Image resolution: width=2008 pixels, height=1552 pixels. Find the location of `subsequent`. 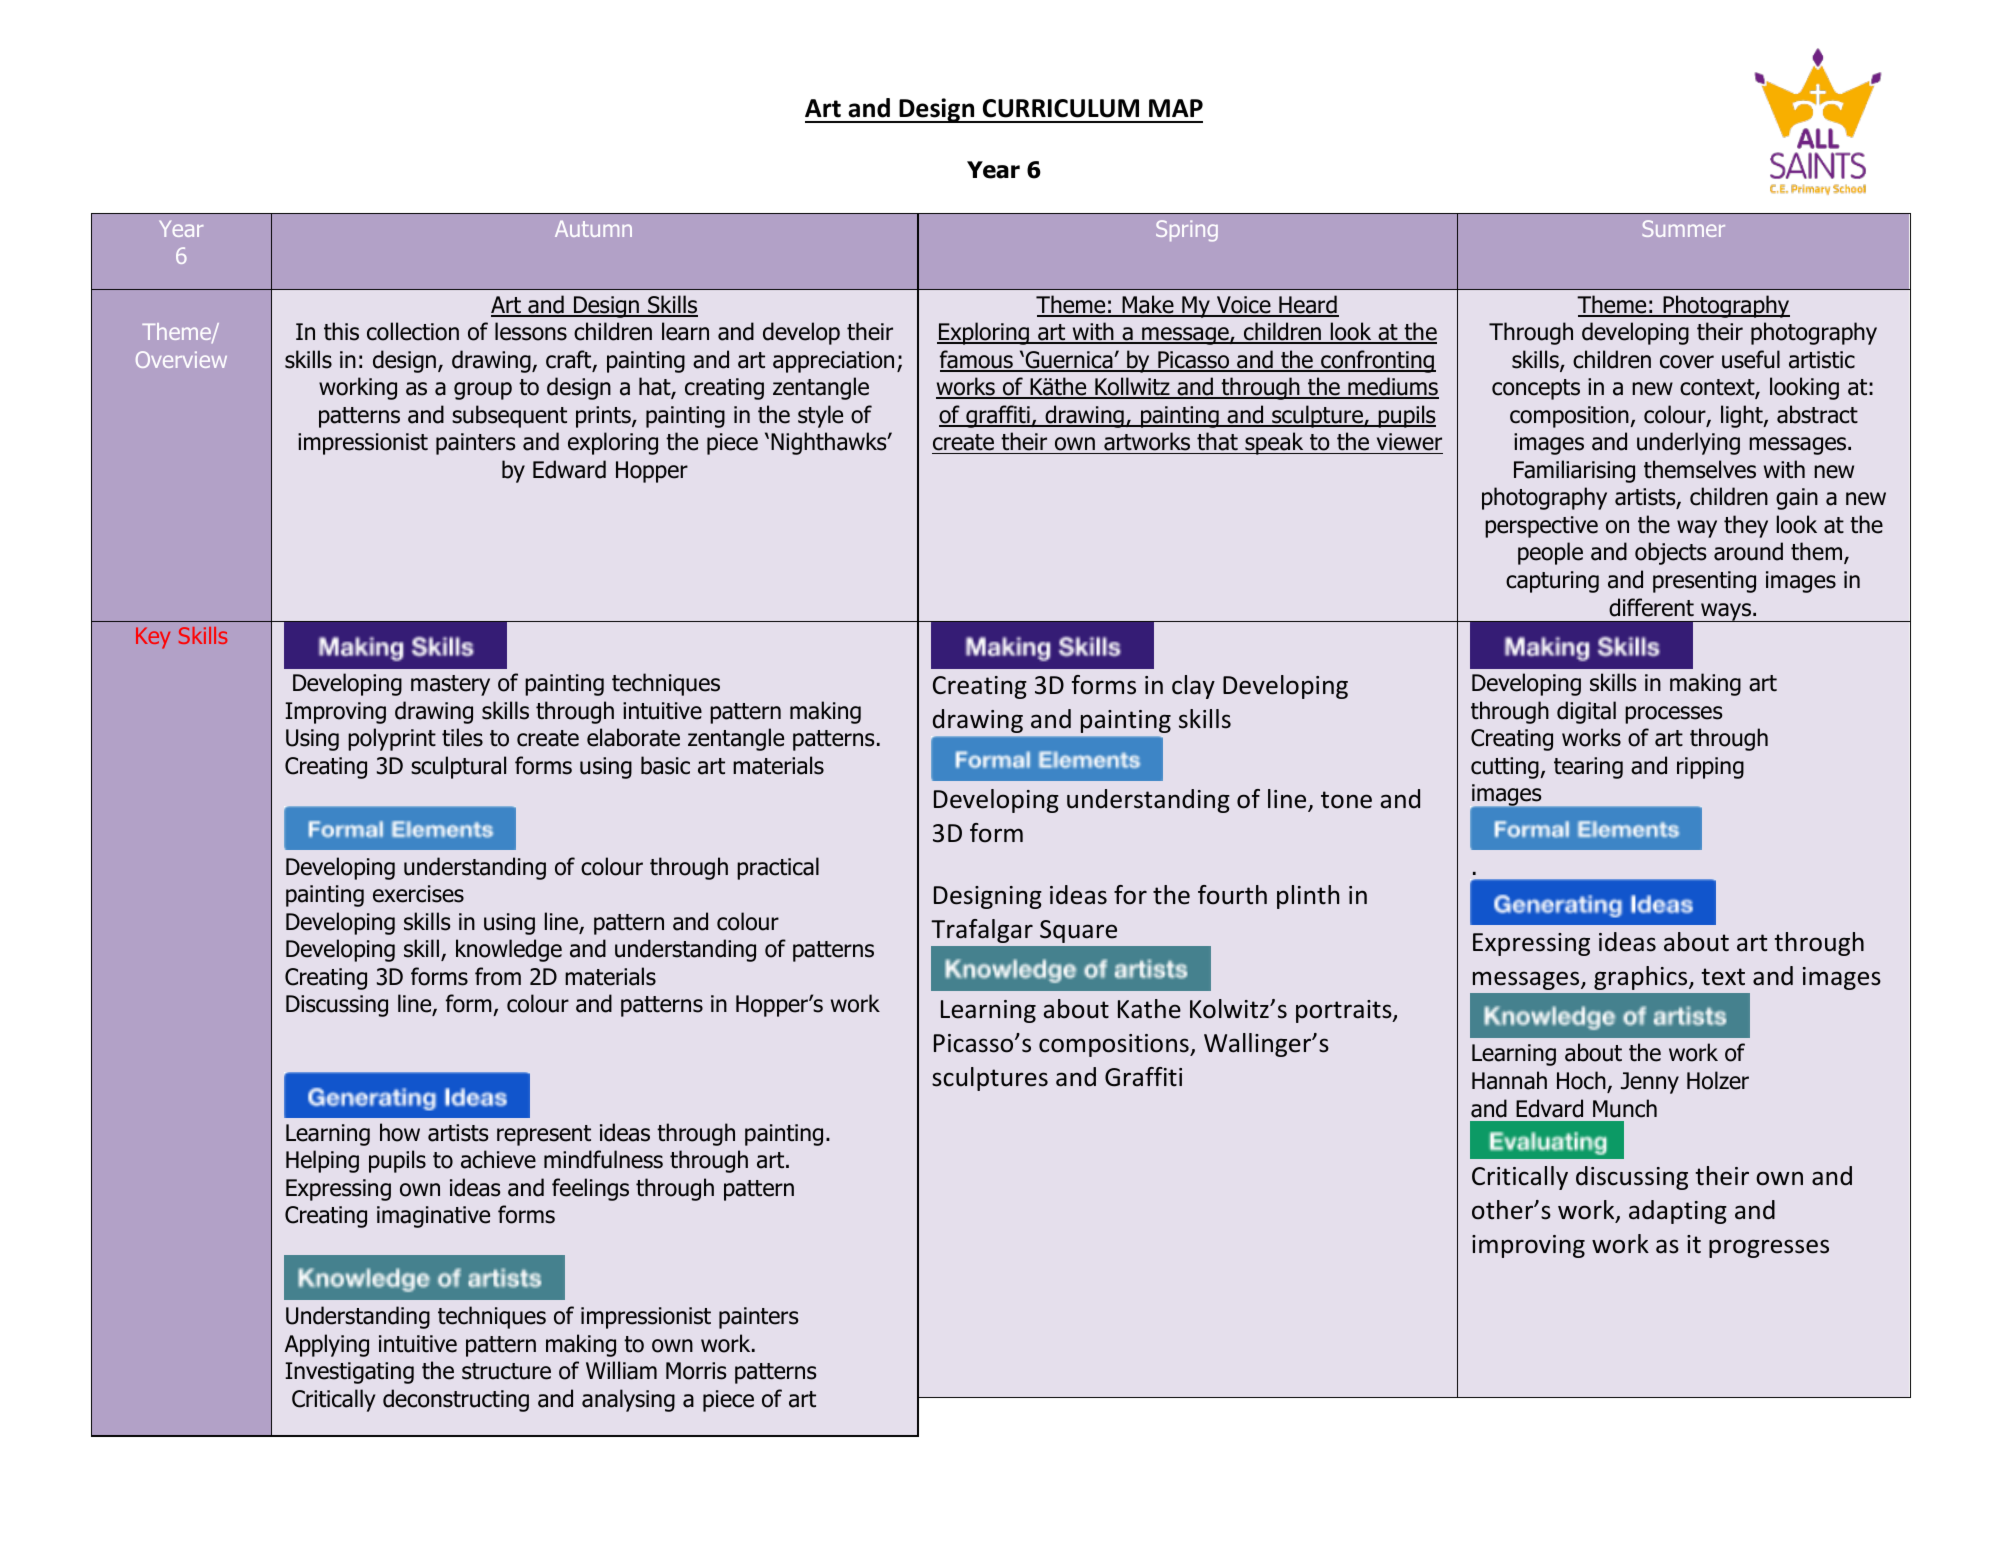

subsequent is located at coordinates (509, 416).
